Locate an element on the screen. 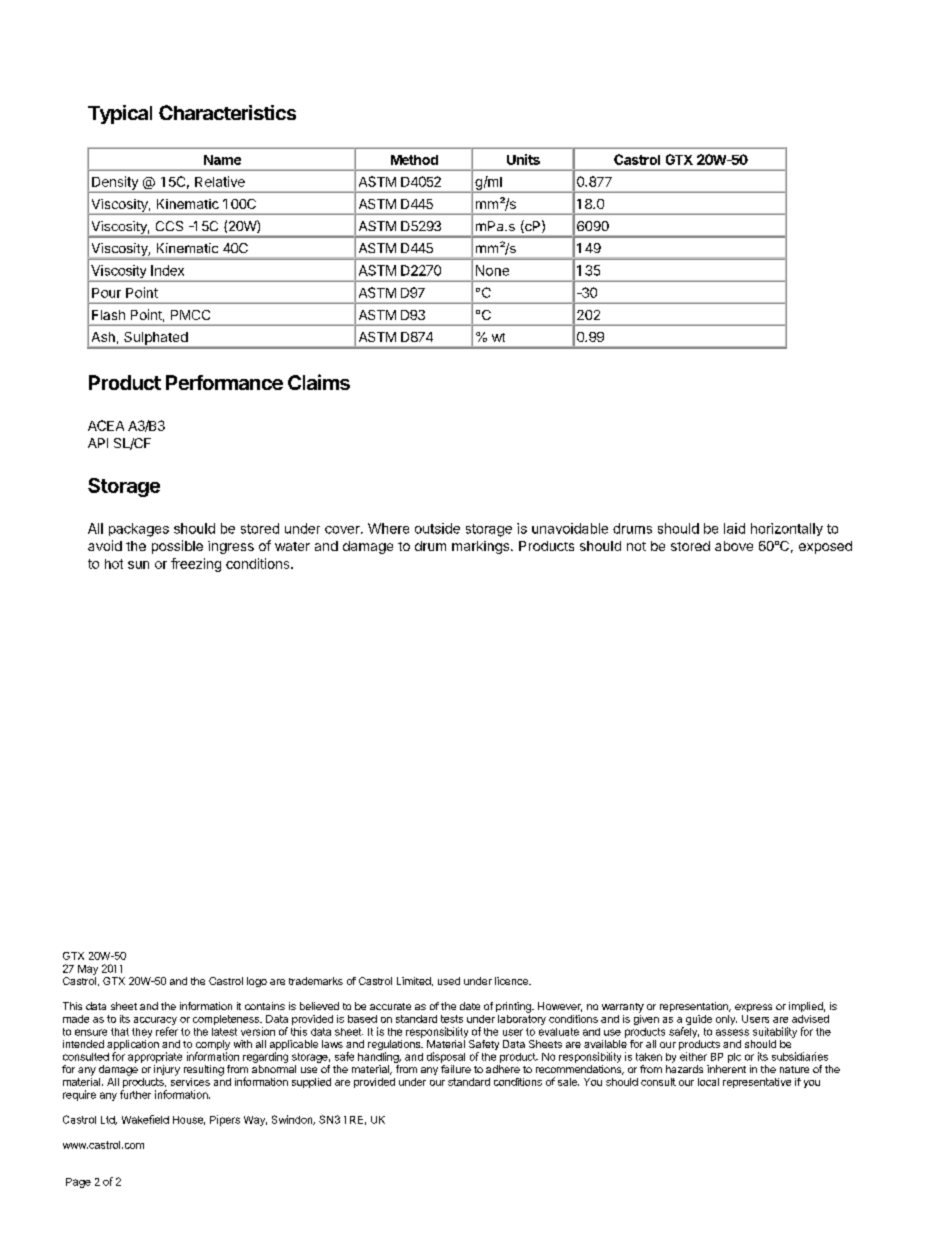 The width and height of the screenshot is (952, 1233). None is located at coordinates (492, 270).
